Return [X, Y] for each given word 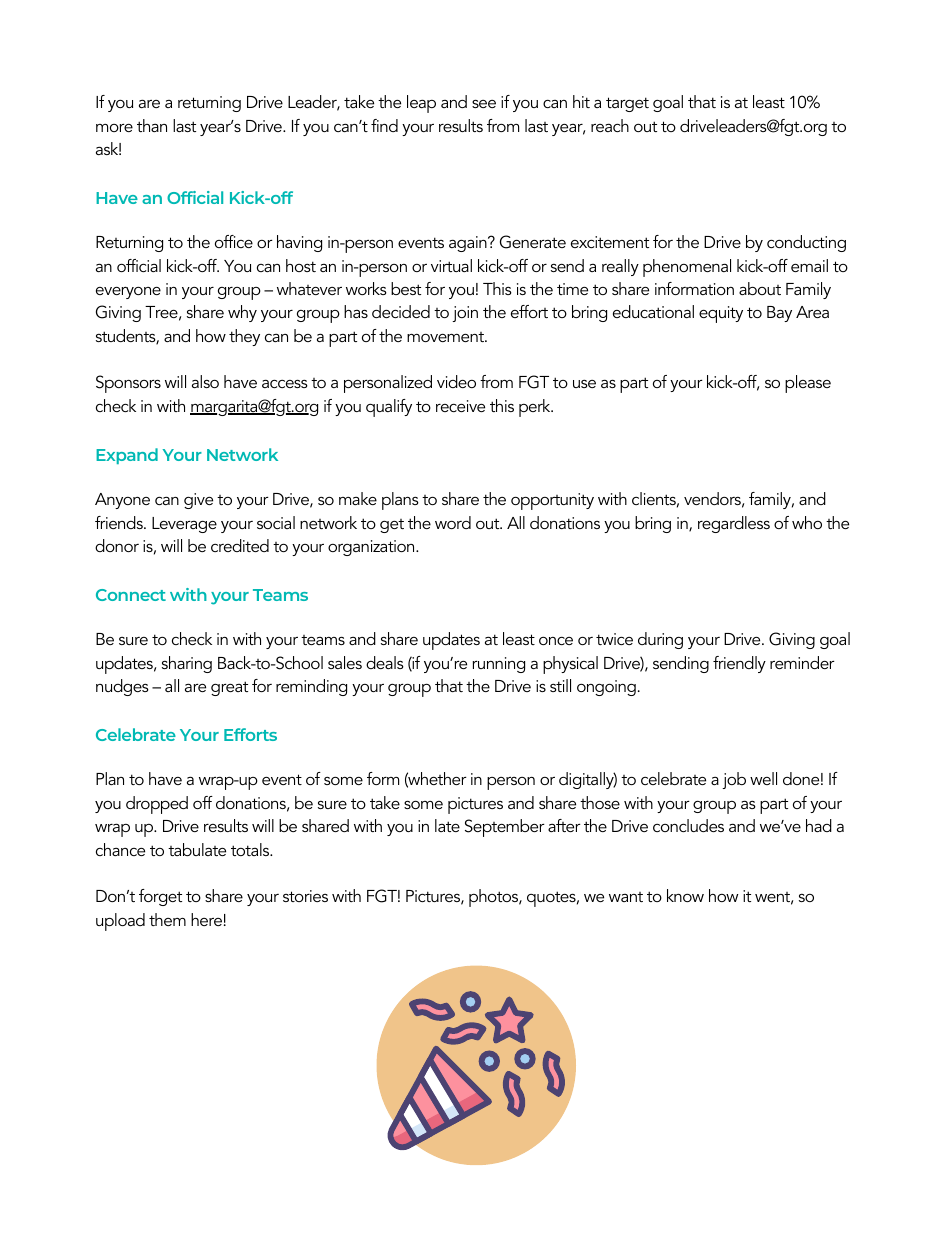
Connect [131, 595]
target [627, 104]
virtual [451, 265]
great [229, 688]
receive [460, 406]
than [152, 125]
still [560, 685]
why [242, 313]
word [453, 522]
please [808, 384]
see [484, 103]
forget [160, 897]
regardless [734, 524]
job [734, 780]
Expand [127, 456]
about [760, 288]
